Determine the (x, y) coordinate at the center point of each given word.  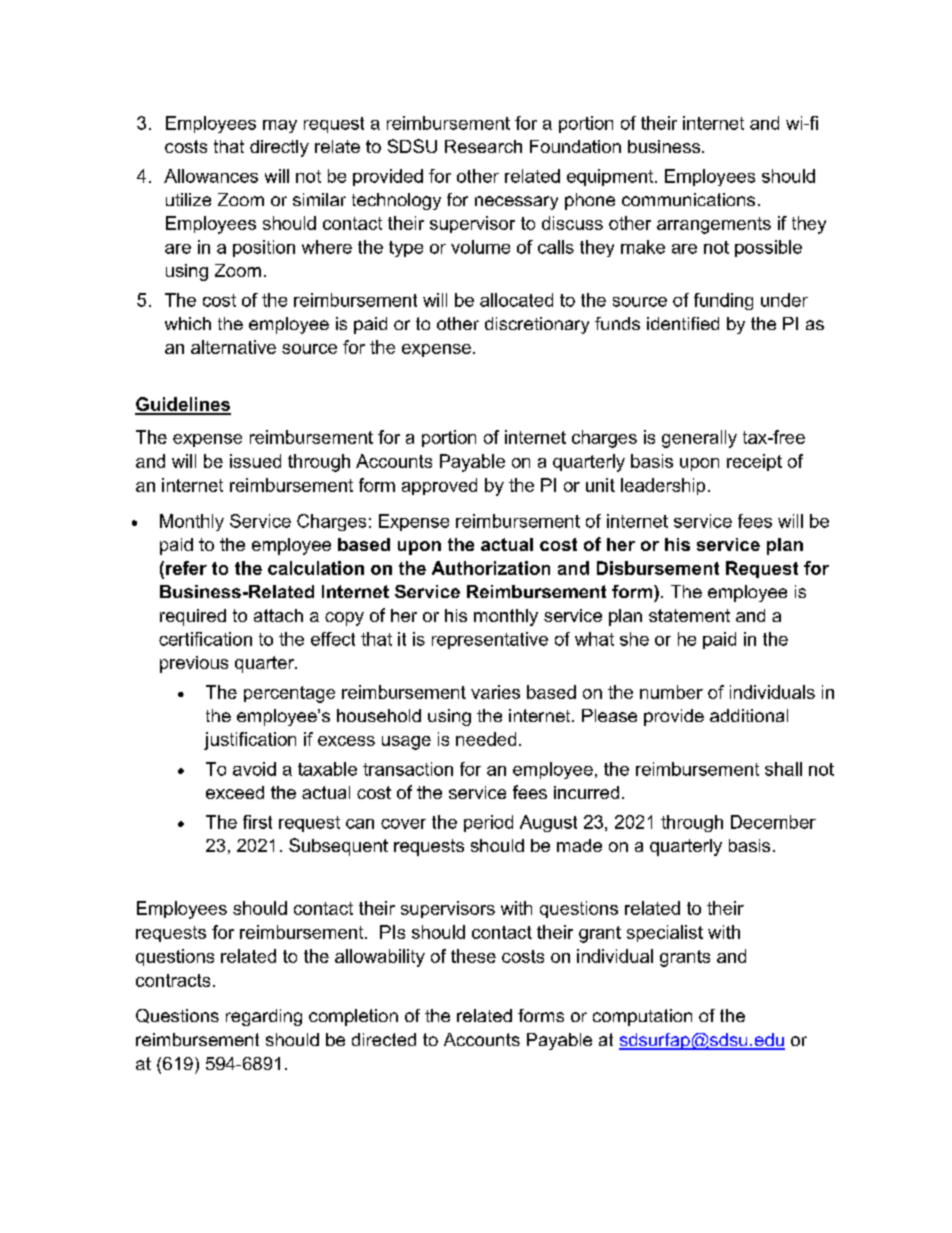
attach (278, 615)
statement (689, 615)
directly (279, 148)
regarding (264, 1017)
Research (483, 146)
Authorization (491, 568)
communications (688, 199)
